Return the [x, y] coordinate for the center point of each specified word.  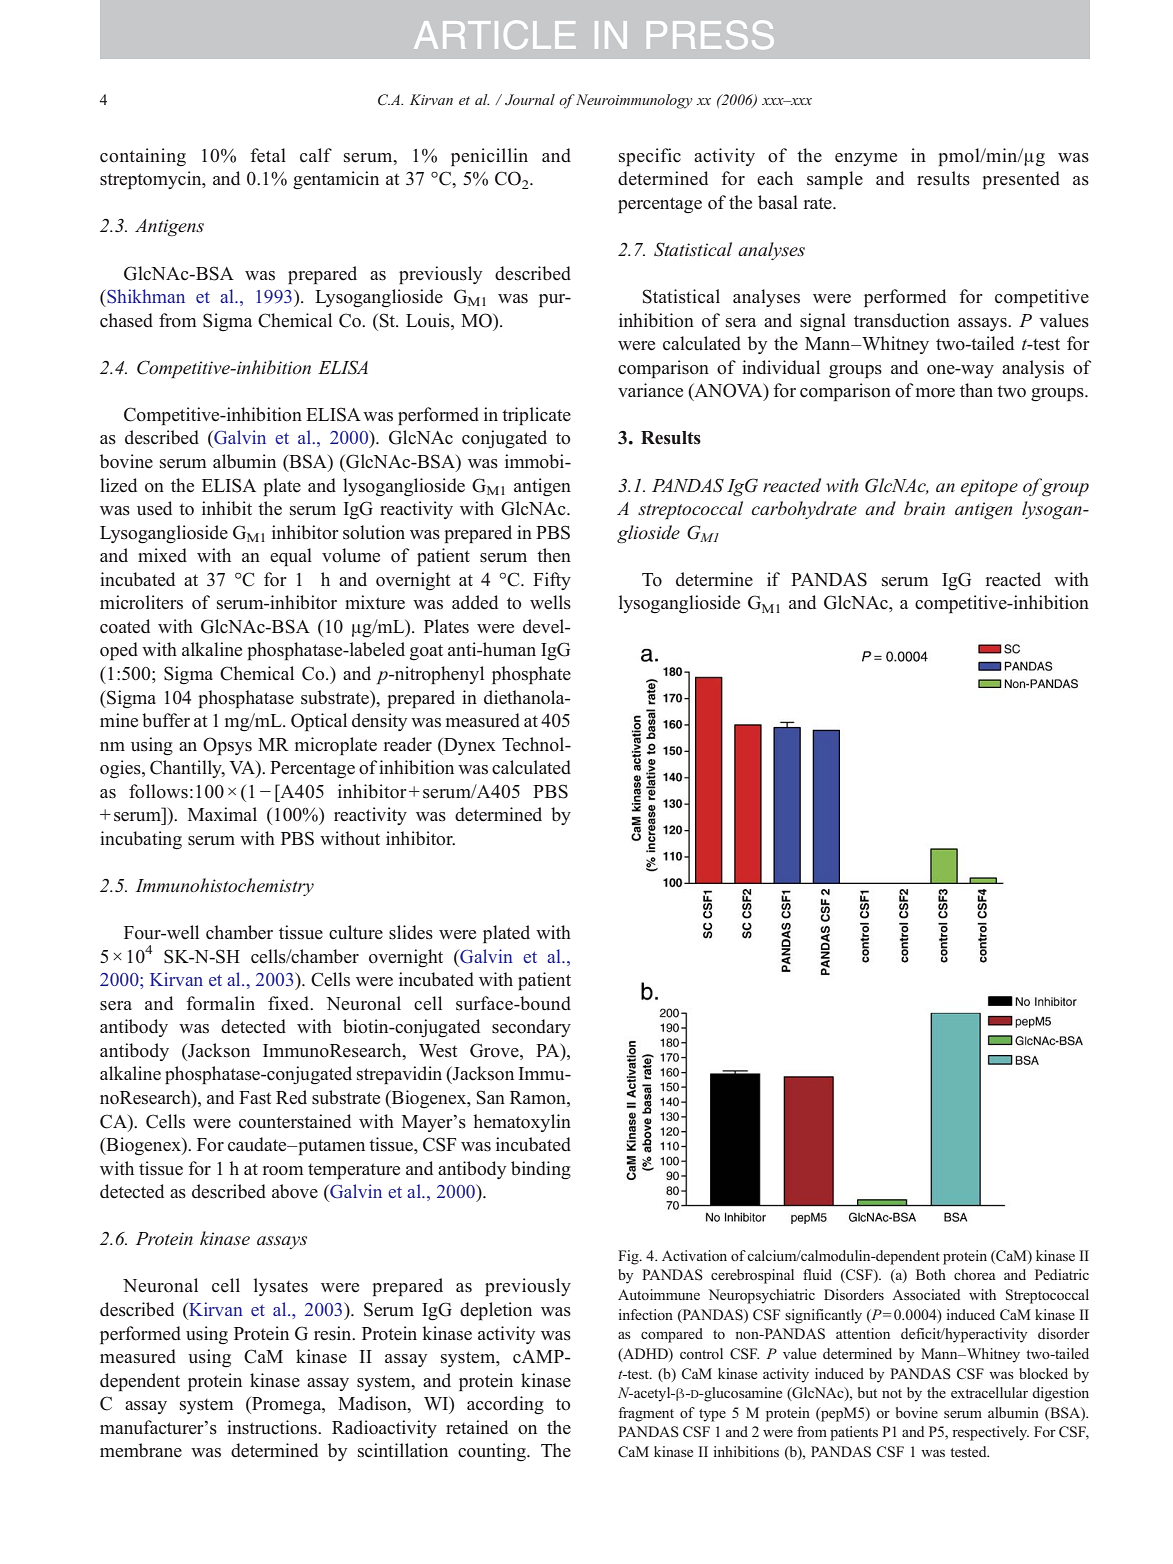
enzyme [866, 159]
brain [924, 508]
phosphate [531, 675]
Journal [530, 99]
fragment [646, 1414]
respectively [990, 1433]
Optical [319, 722]
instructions [273, 1427]
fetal [268, 155]
